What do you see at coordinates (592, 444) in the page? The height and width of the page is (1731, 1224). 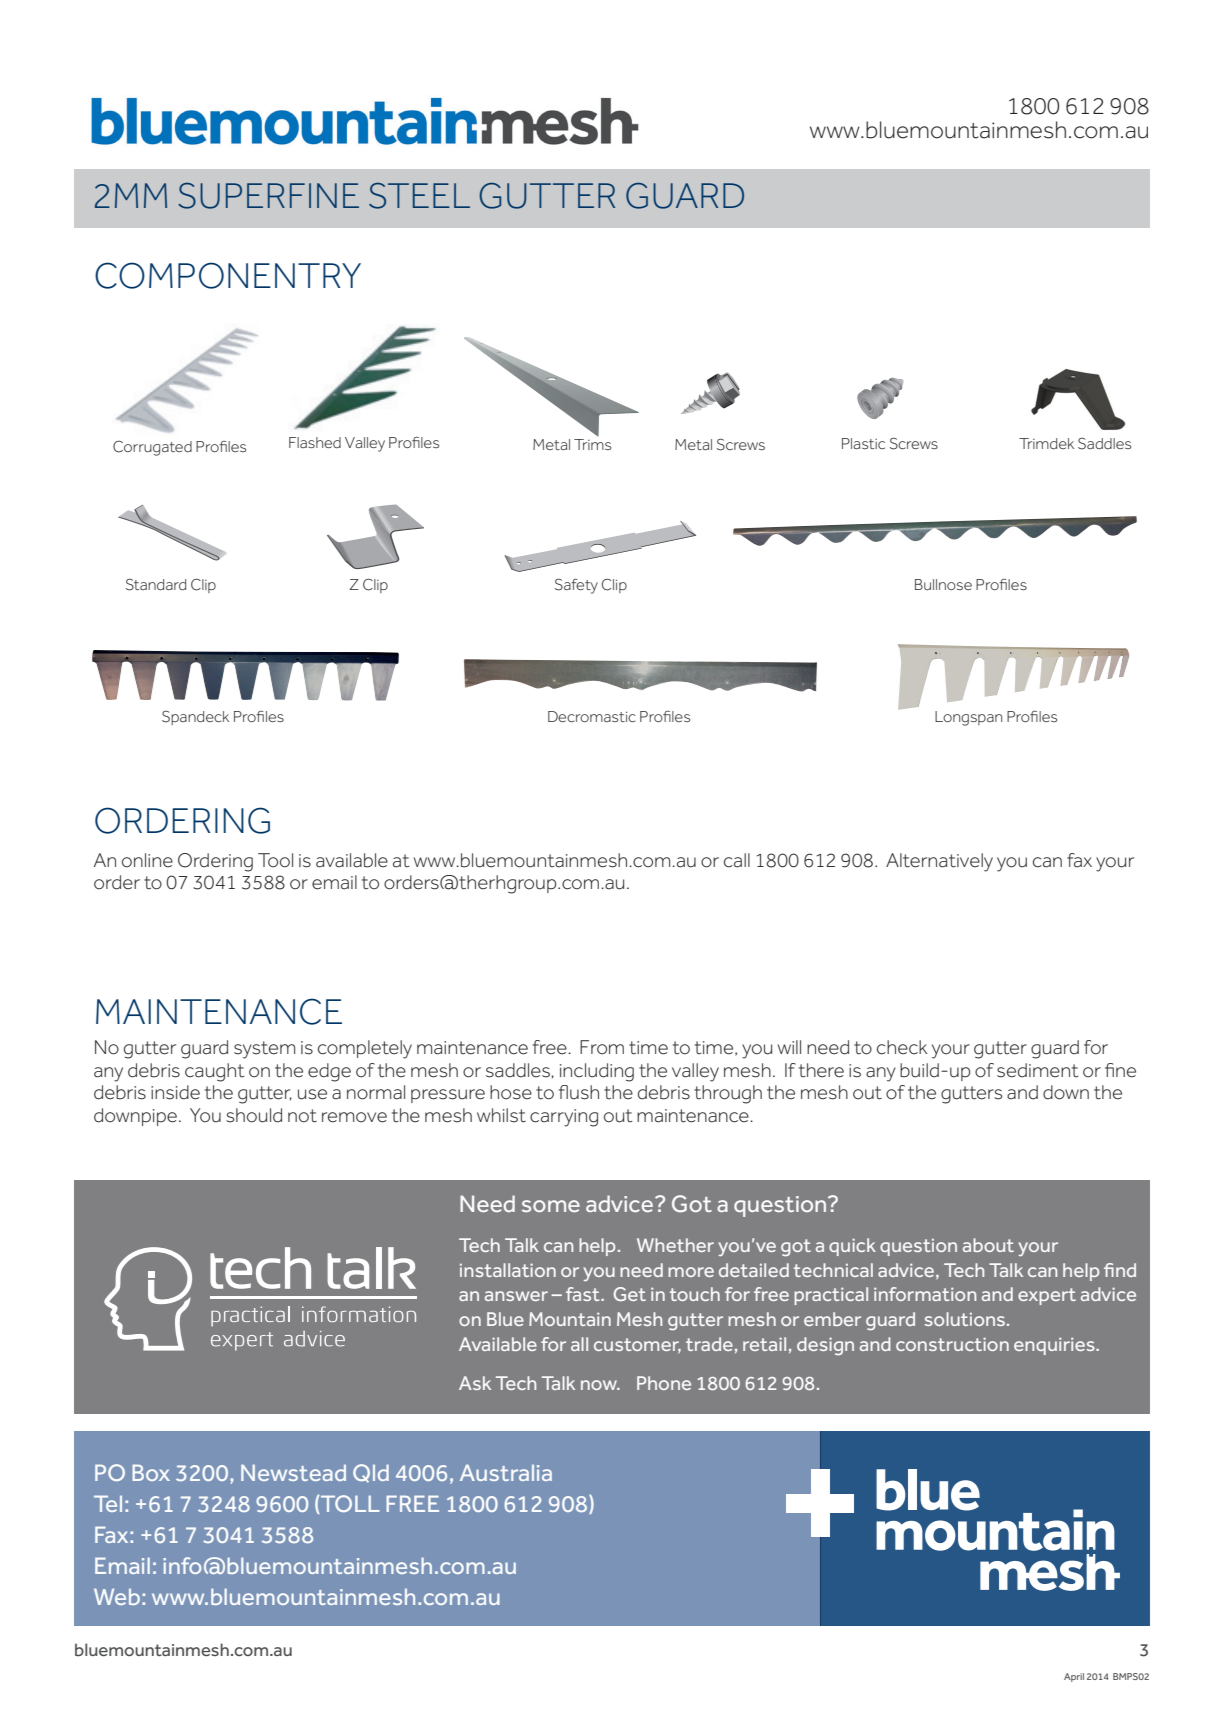 I see `Trims` at bounding box center [592, 444].
